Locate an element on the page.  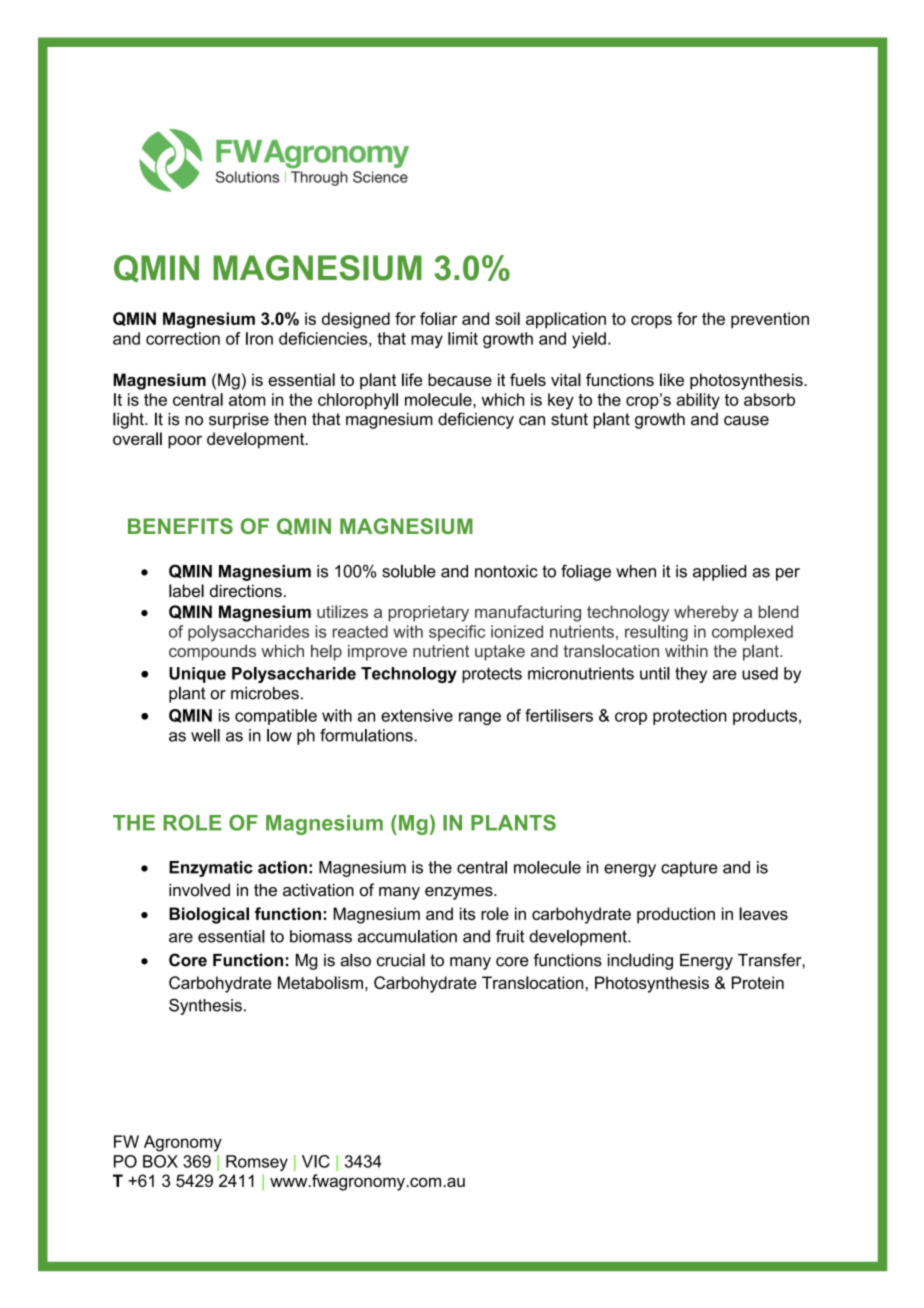
range is located at coordinates (480, 718).
